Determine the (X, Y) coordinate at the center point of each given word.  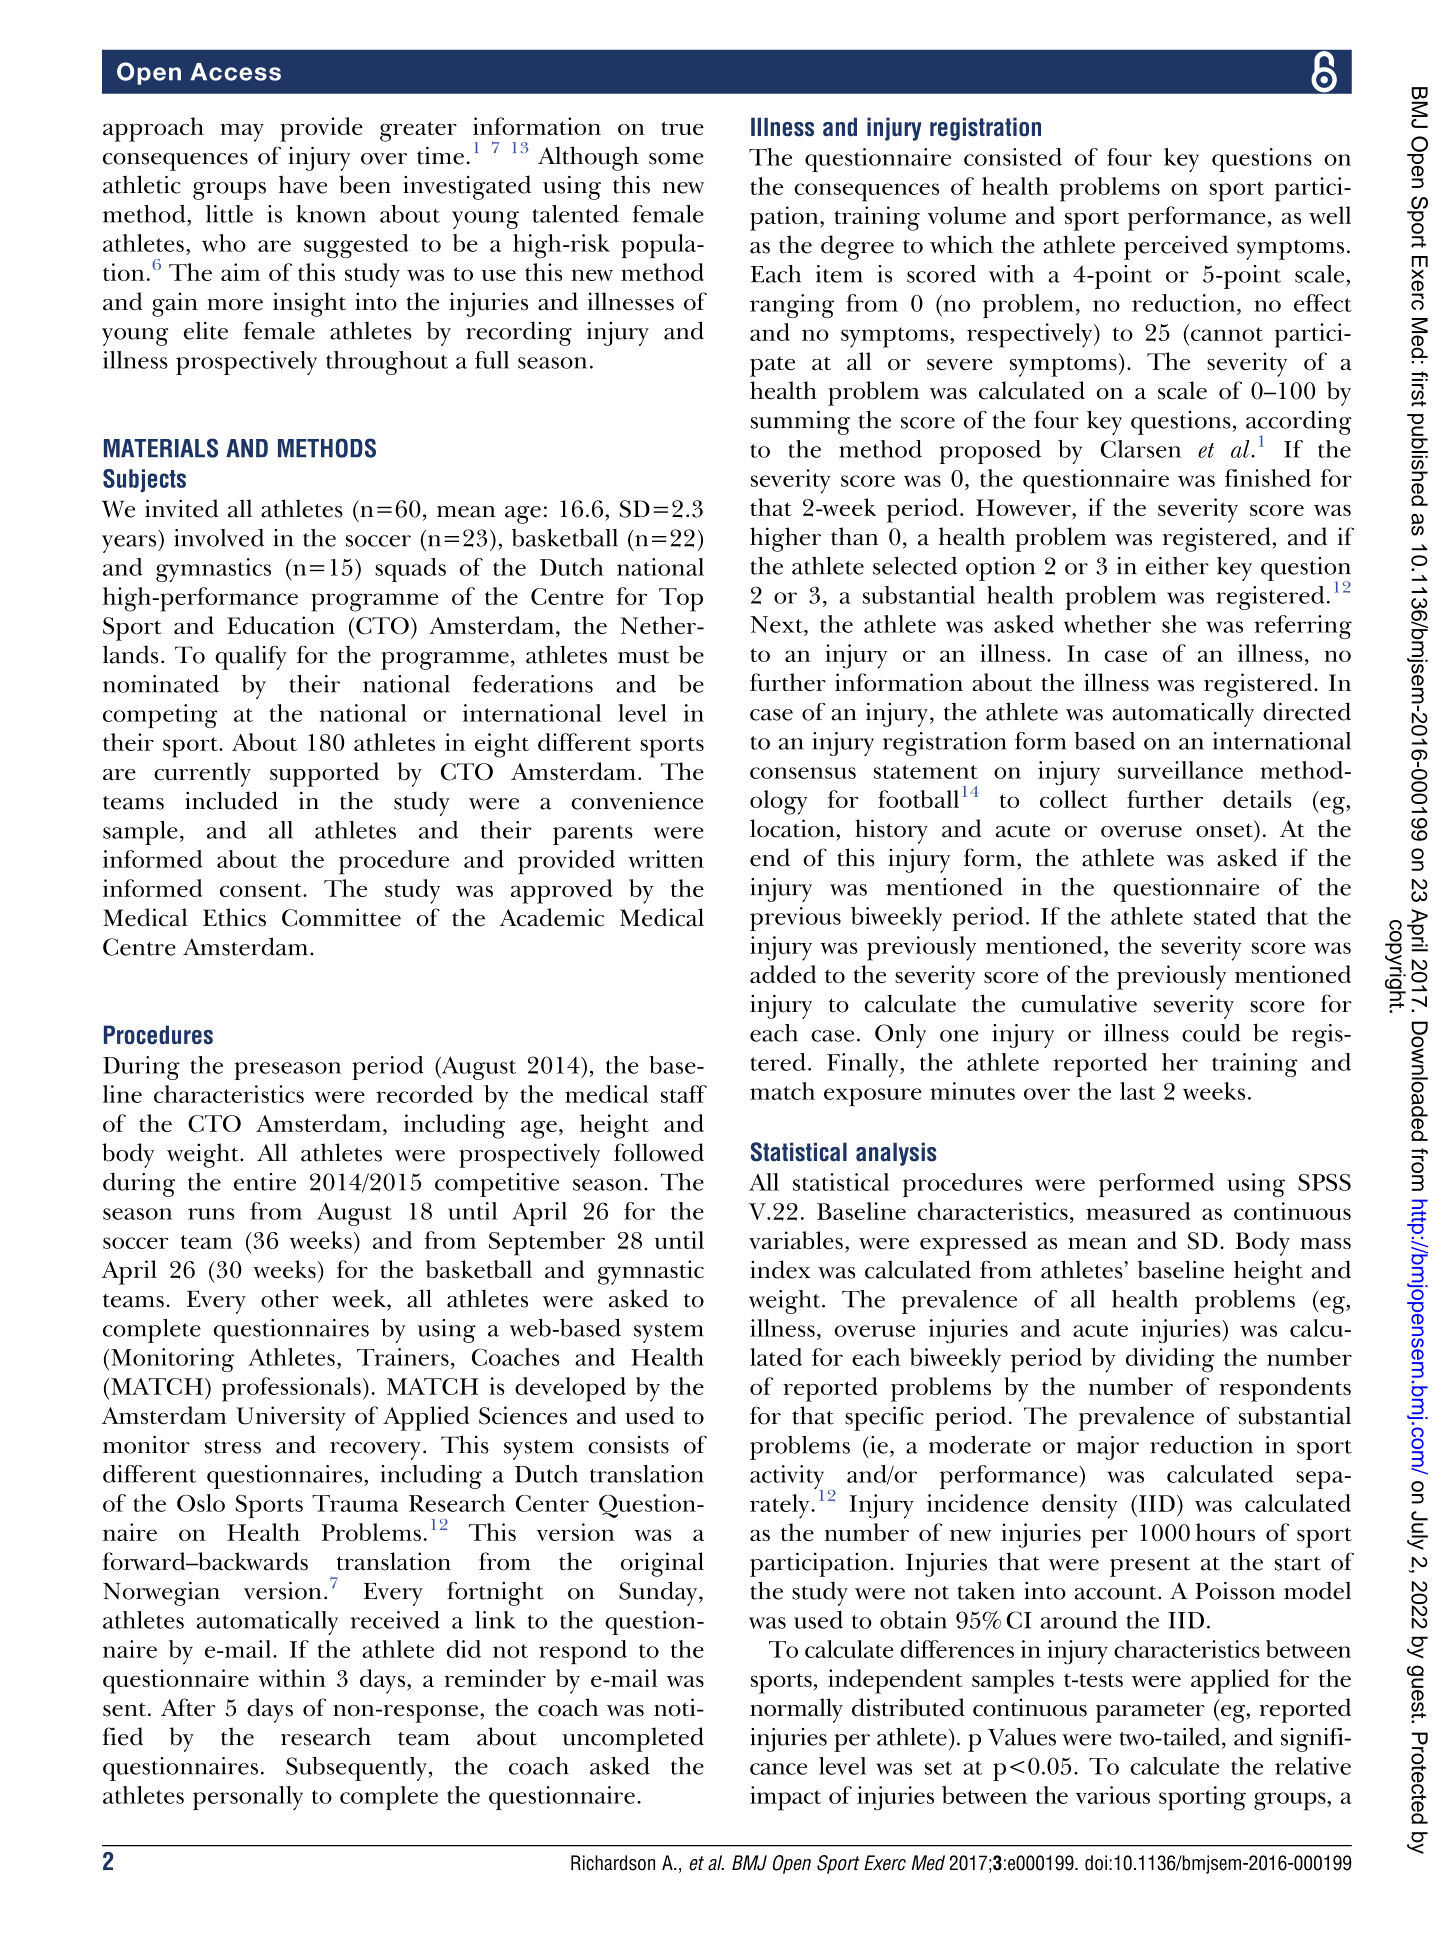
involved (219, 538)
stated (1225, 916)
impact (785, 1798)
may (242, 132)
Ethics (234, 917)
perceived (1176, 247)
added (783, 974)
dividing (1170, 1360)
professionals (291, 1389)
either (1177, 566)
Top (681, 600)
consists (628, 1445)
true (682, 128)
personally (248, 1798)
